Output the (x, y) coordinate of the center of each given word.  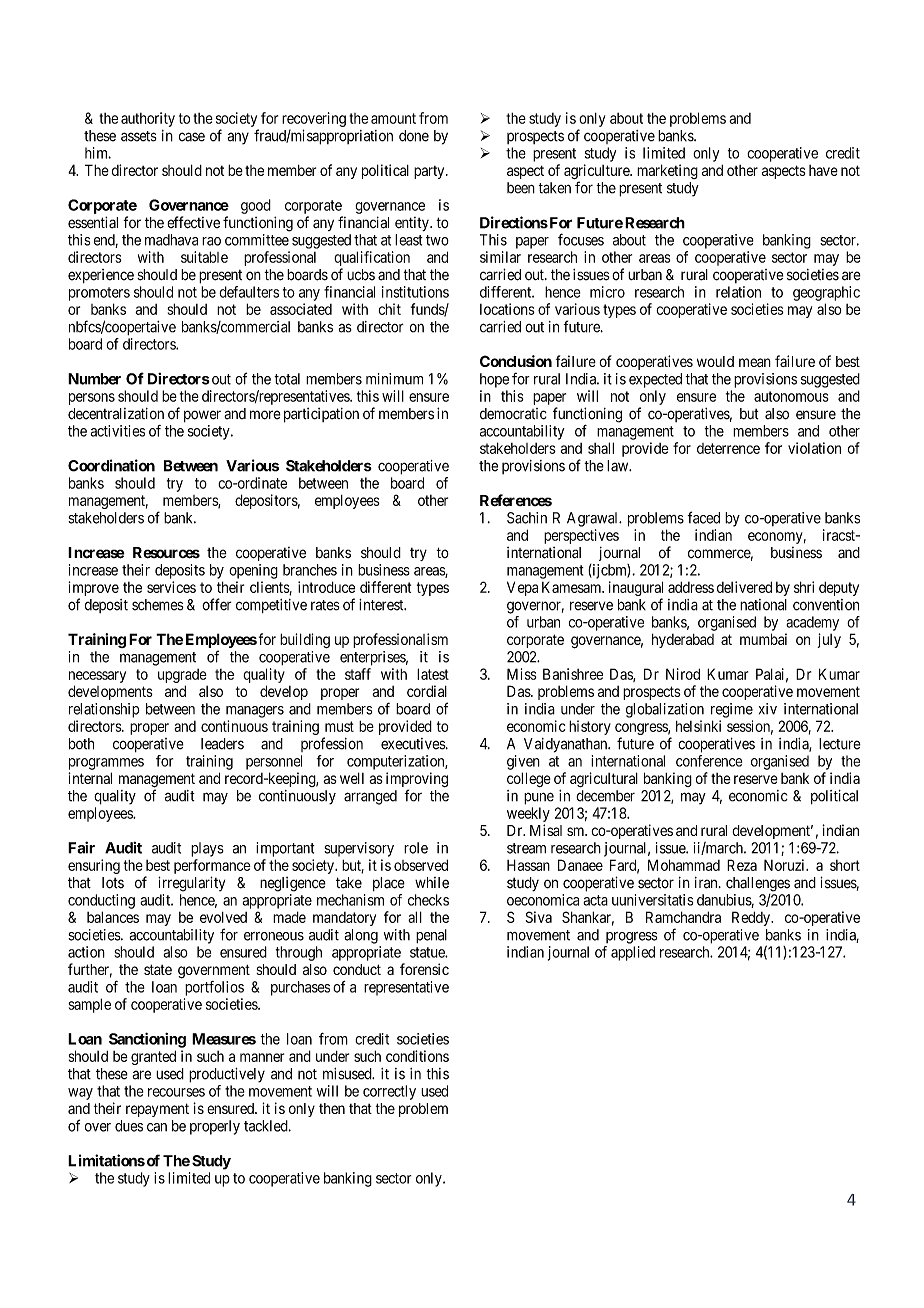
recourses (176, 1092)
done (414, 136)
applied (633, 953)
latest (433, 674)
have (823, 170)
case (192, 137)
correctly (389, 1092)
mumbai (763, 639)
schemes (158, 605)
